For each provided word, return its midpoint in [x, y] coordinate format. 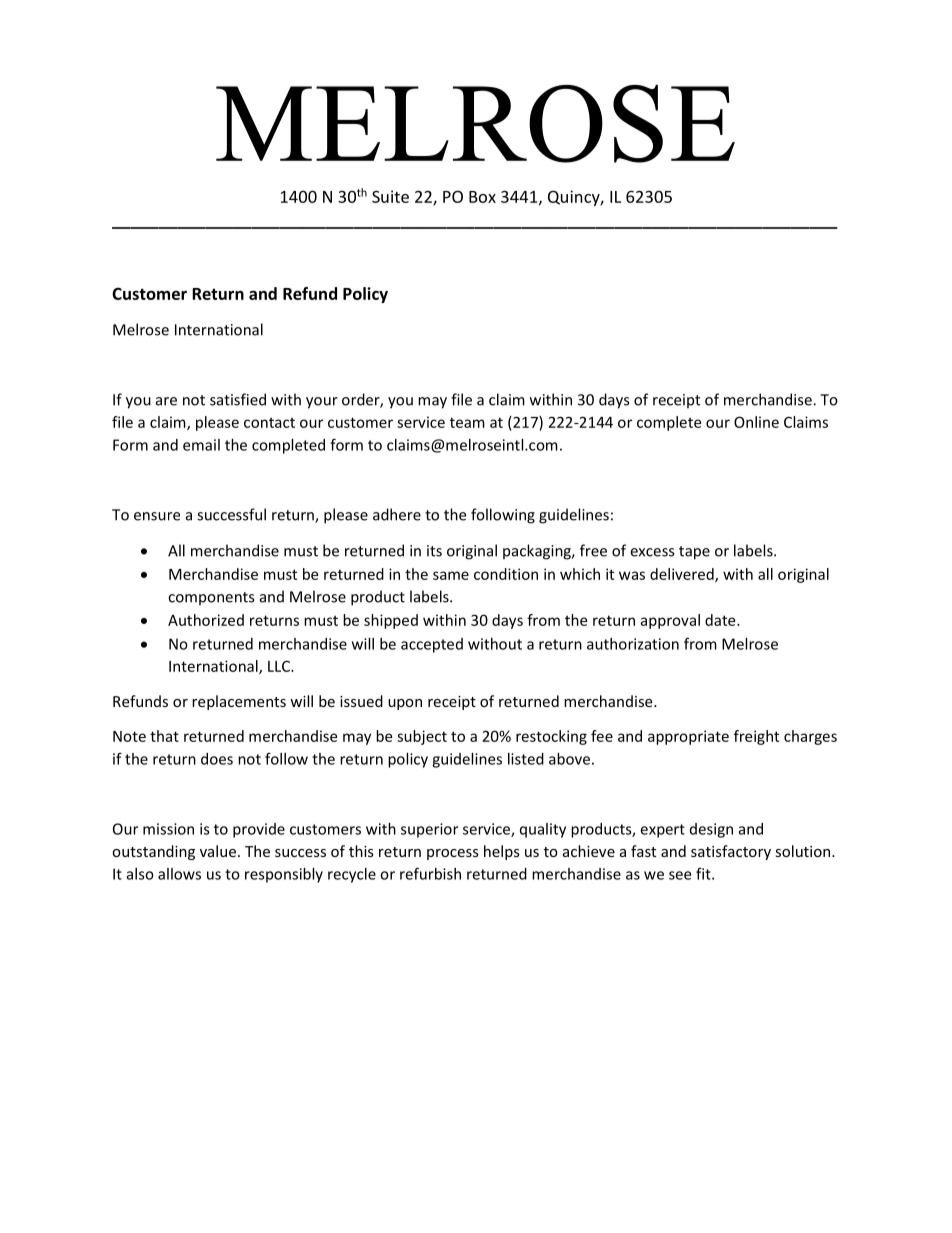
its [434, 551]
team [467, 422]
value [218, 851]
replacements [239, 702]
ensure [157, 516]
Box [482, 197]
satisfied [238, 399]
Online [756, 422]
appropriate [688, 737]
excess [652, 552]
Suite [390, 196]
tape [694, 553]
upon [405, 704]
